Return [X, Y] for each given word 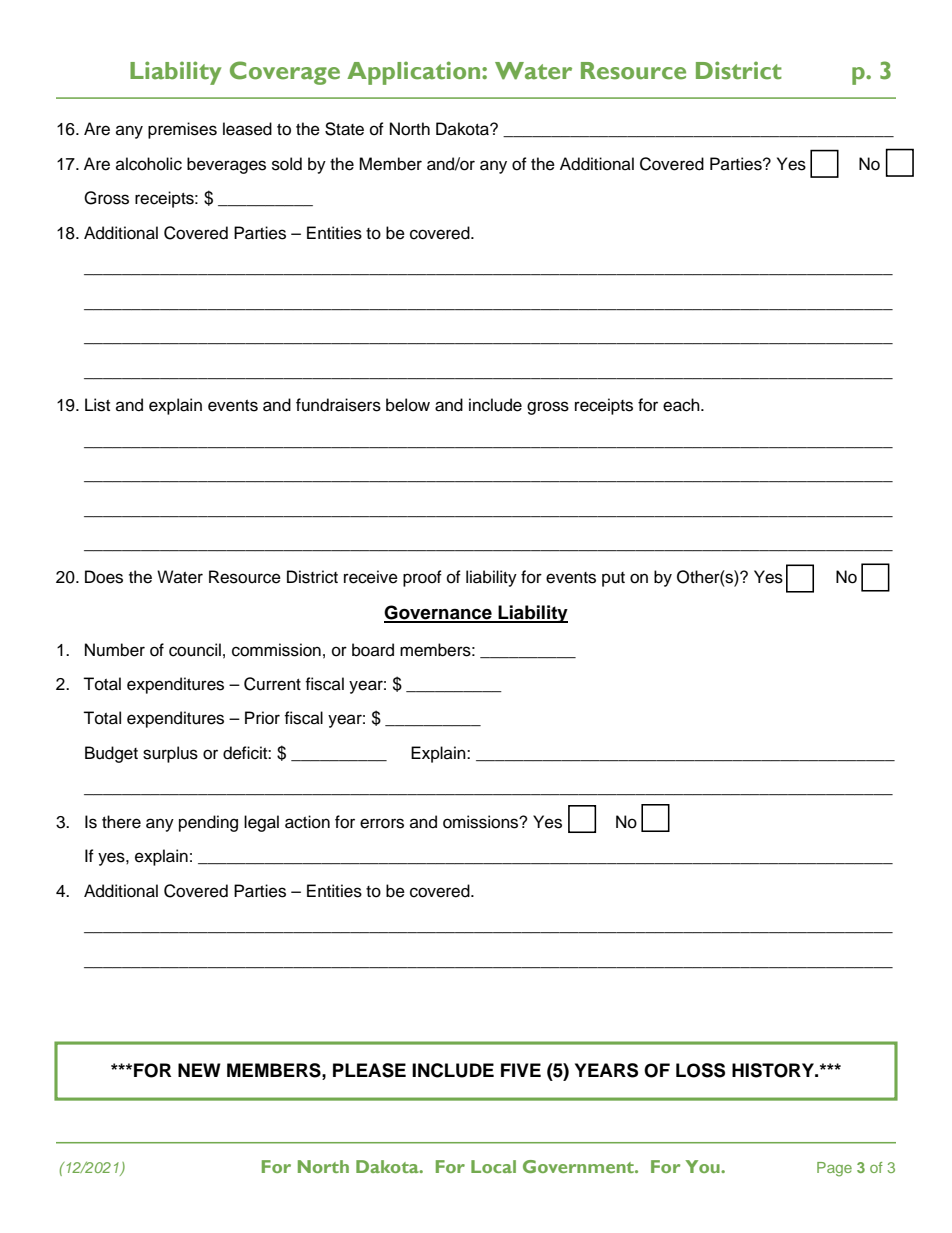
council [195, 650]
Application [415, 73]
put [613, 579]
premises [182, 130]
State [344, 129]
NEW [199, 1070]
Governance [439, 613]
